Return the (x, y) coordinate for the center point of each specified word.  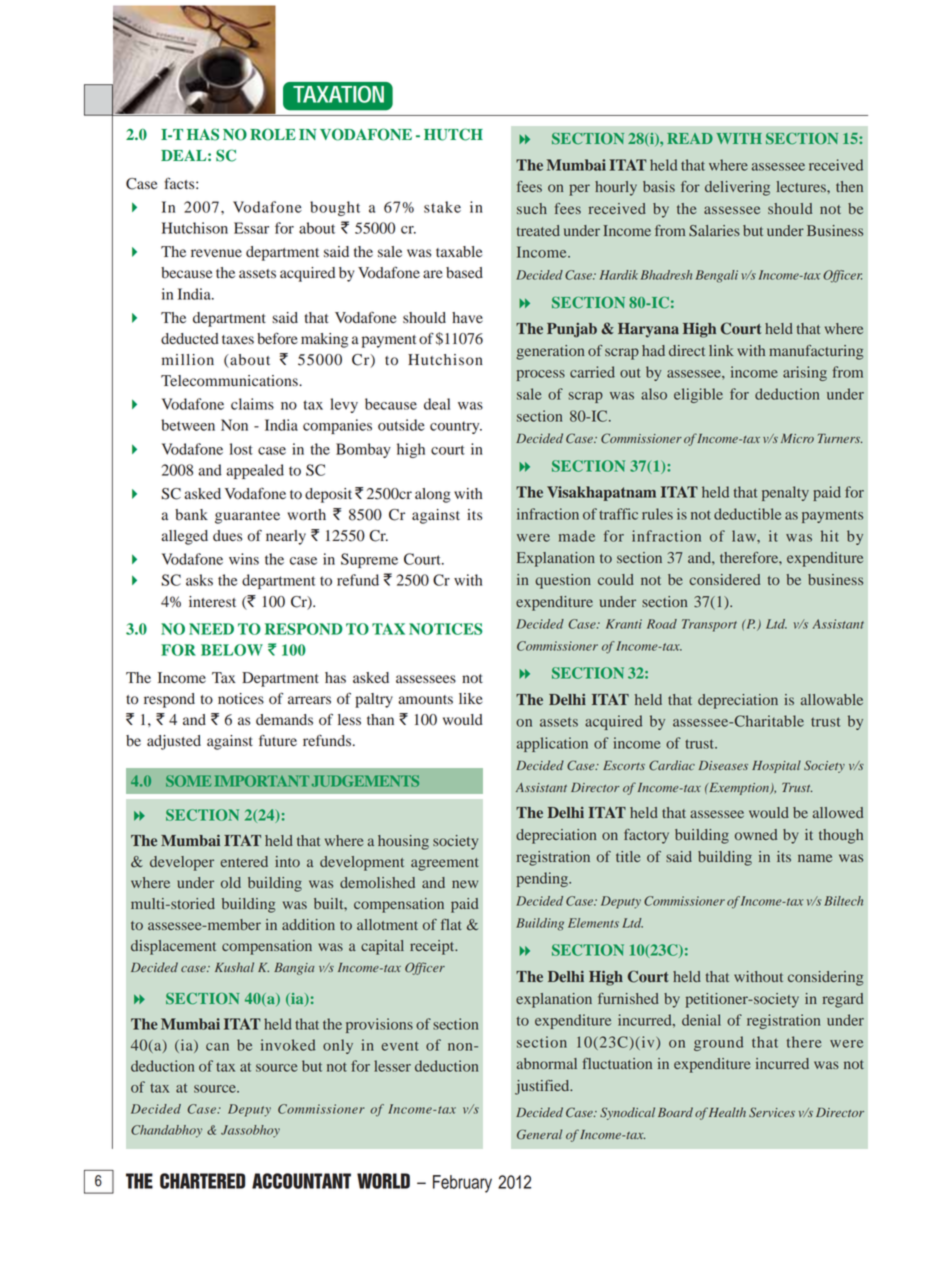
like (471, 698)
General (539, 1134)
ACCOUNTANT (301, 1181)
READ (690, 138)
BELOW (232, 650)
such (532, 208)
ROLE (273, 134)
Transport (709, 625)
